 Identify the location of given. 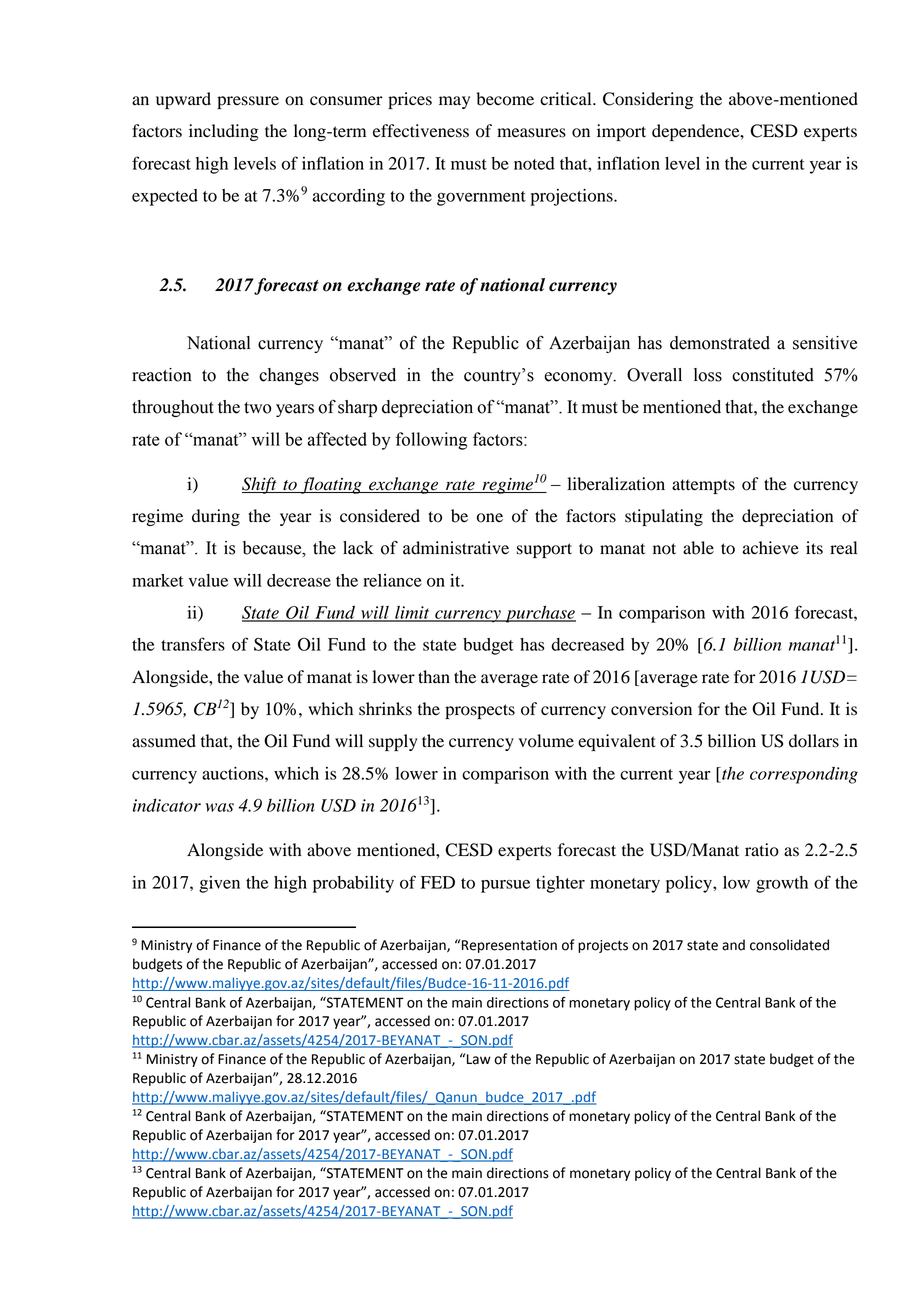
(219, 884).
